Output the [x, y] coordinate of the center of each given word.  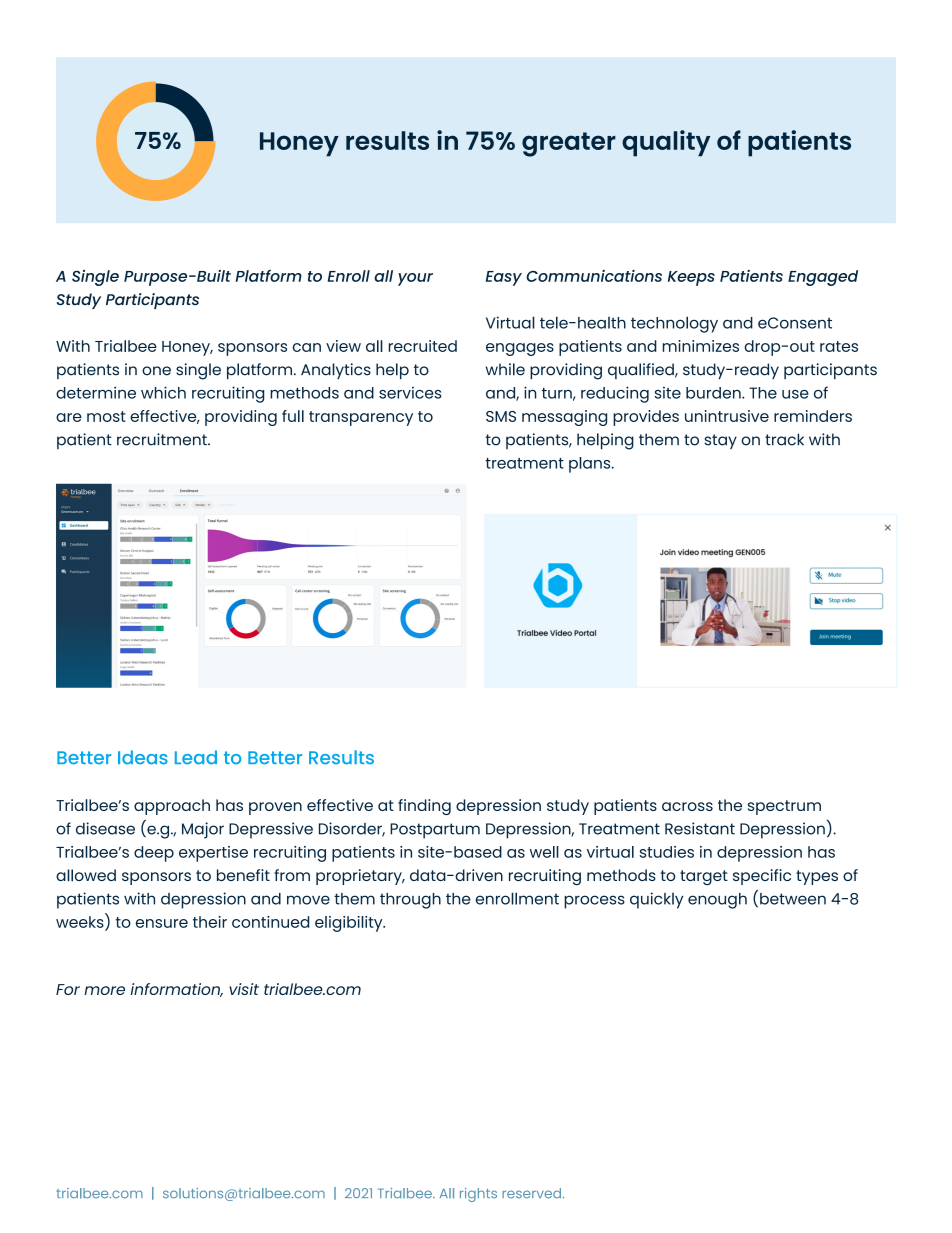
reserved [531, 1193]
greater [569, 144]
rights [478, 1195]
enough [717, 901]
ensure [162, 923]
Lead [196, 757]
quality [666, 143]
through [410, 901]
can [307, 347]
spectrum [784, 807]
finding [424, 807]
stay [720, 441]
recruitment [163, 439]
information [177, 990]
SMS [501, 416]
